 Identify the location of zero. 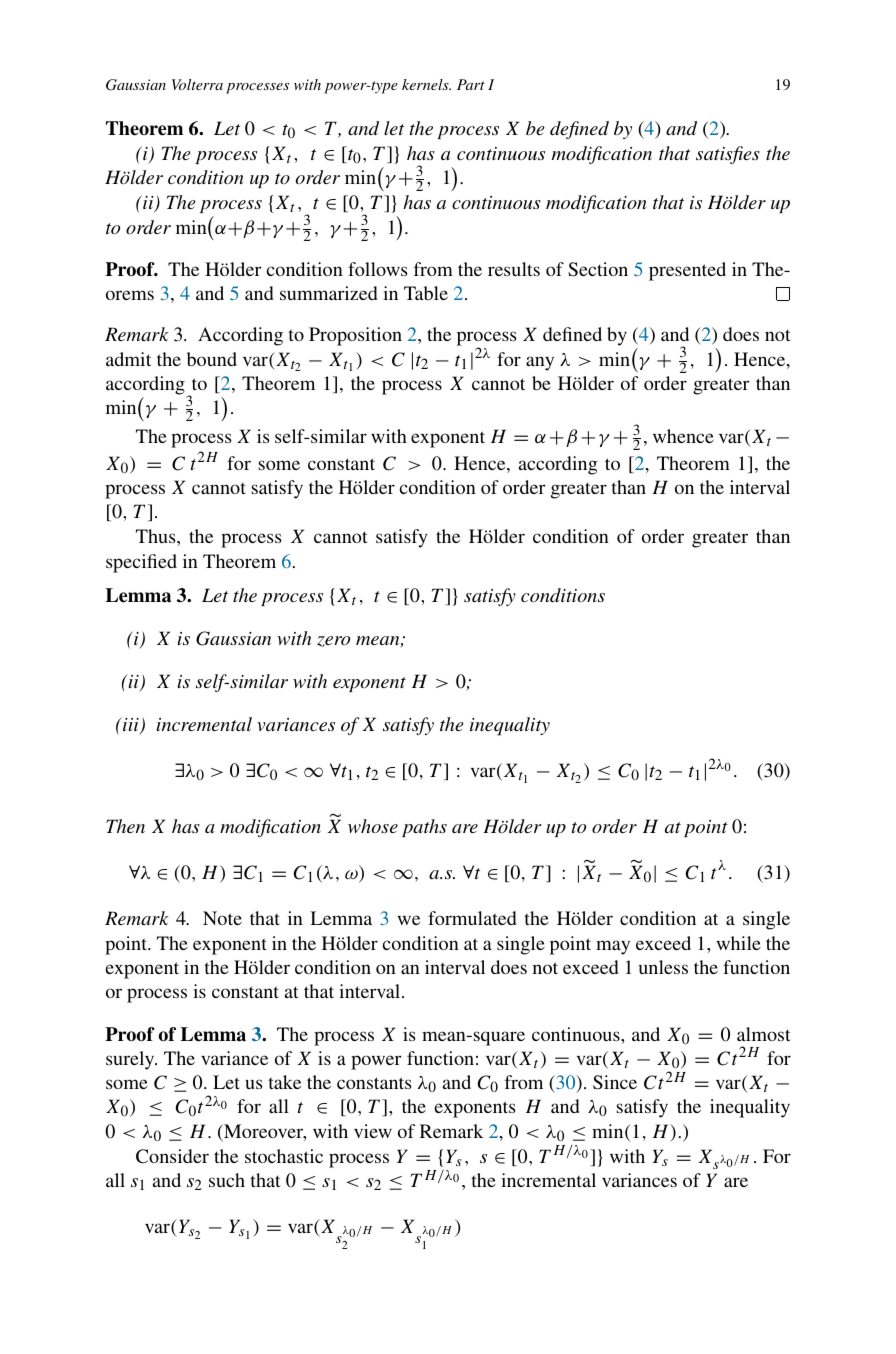
(333, 641).
